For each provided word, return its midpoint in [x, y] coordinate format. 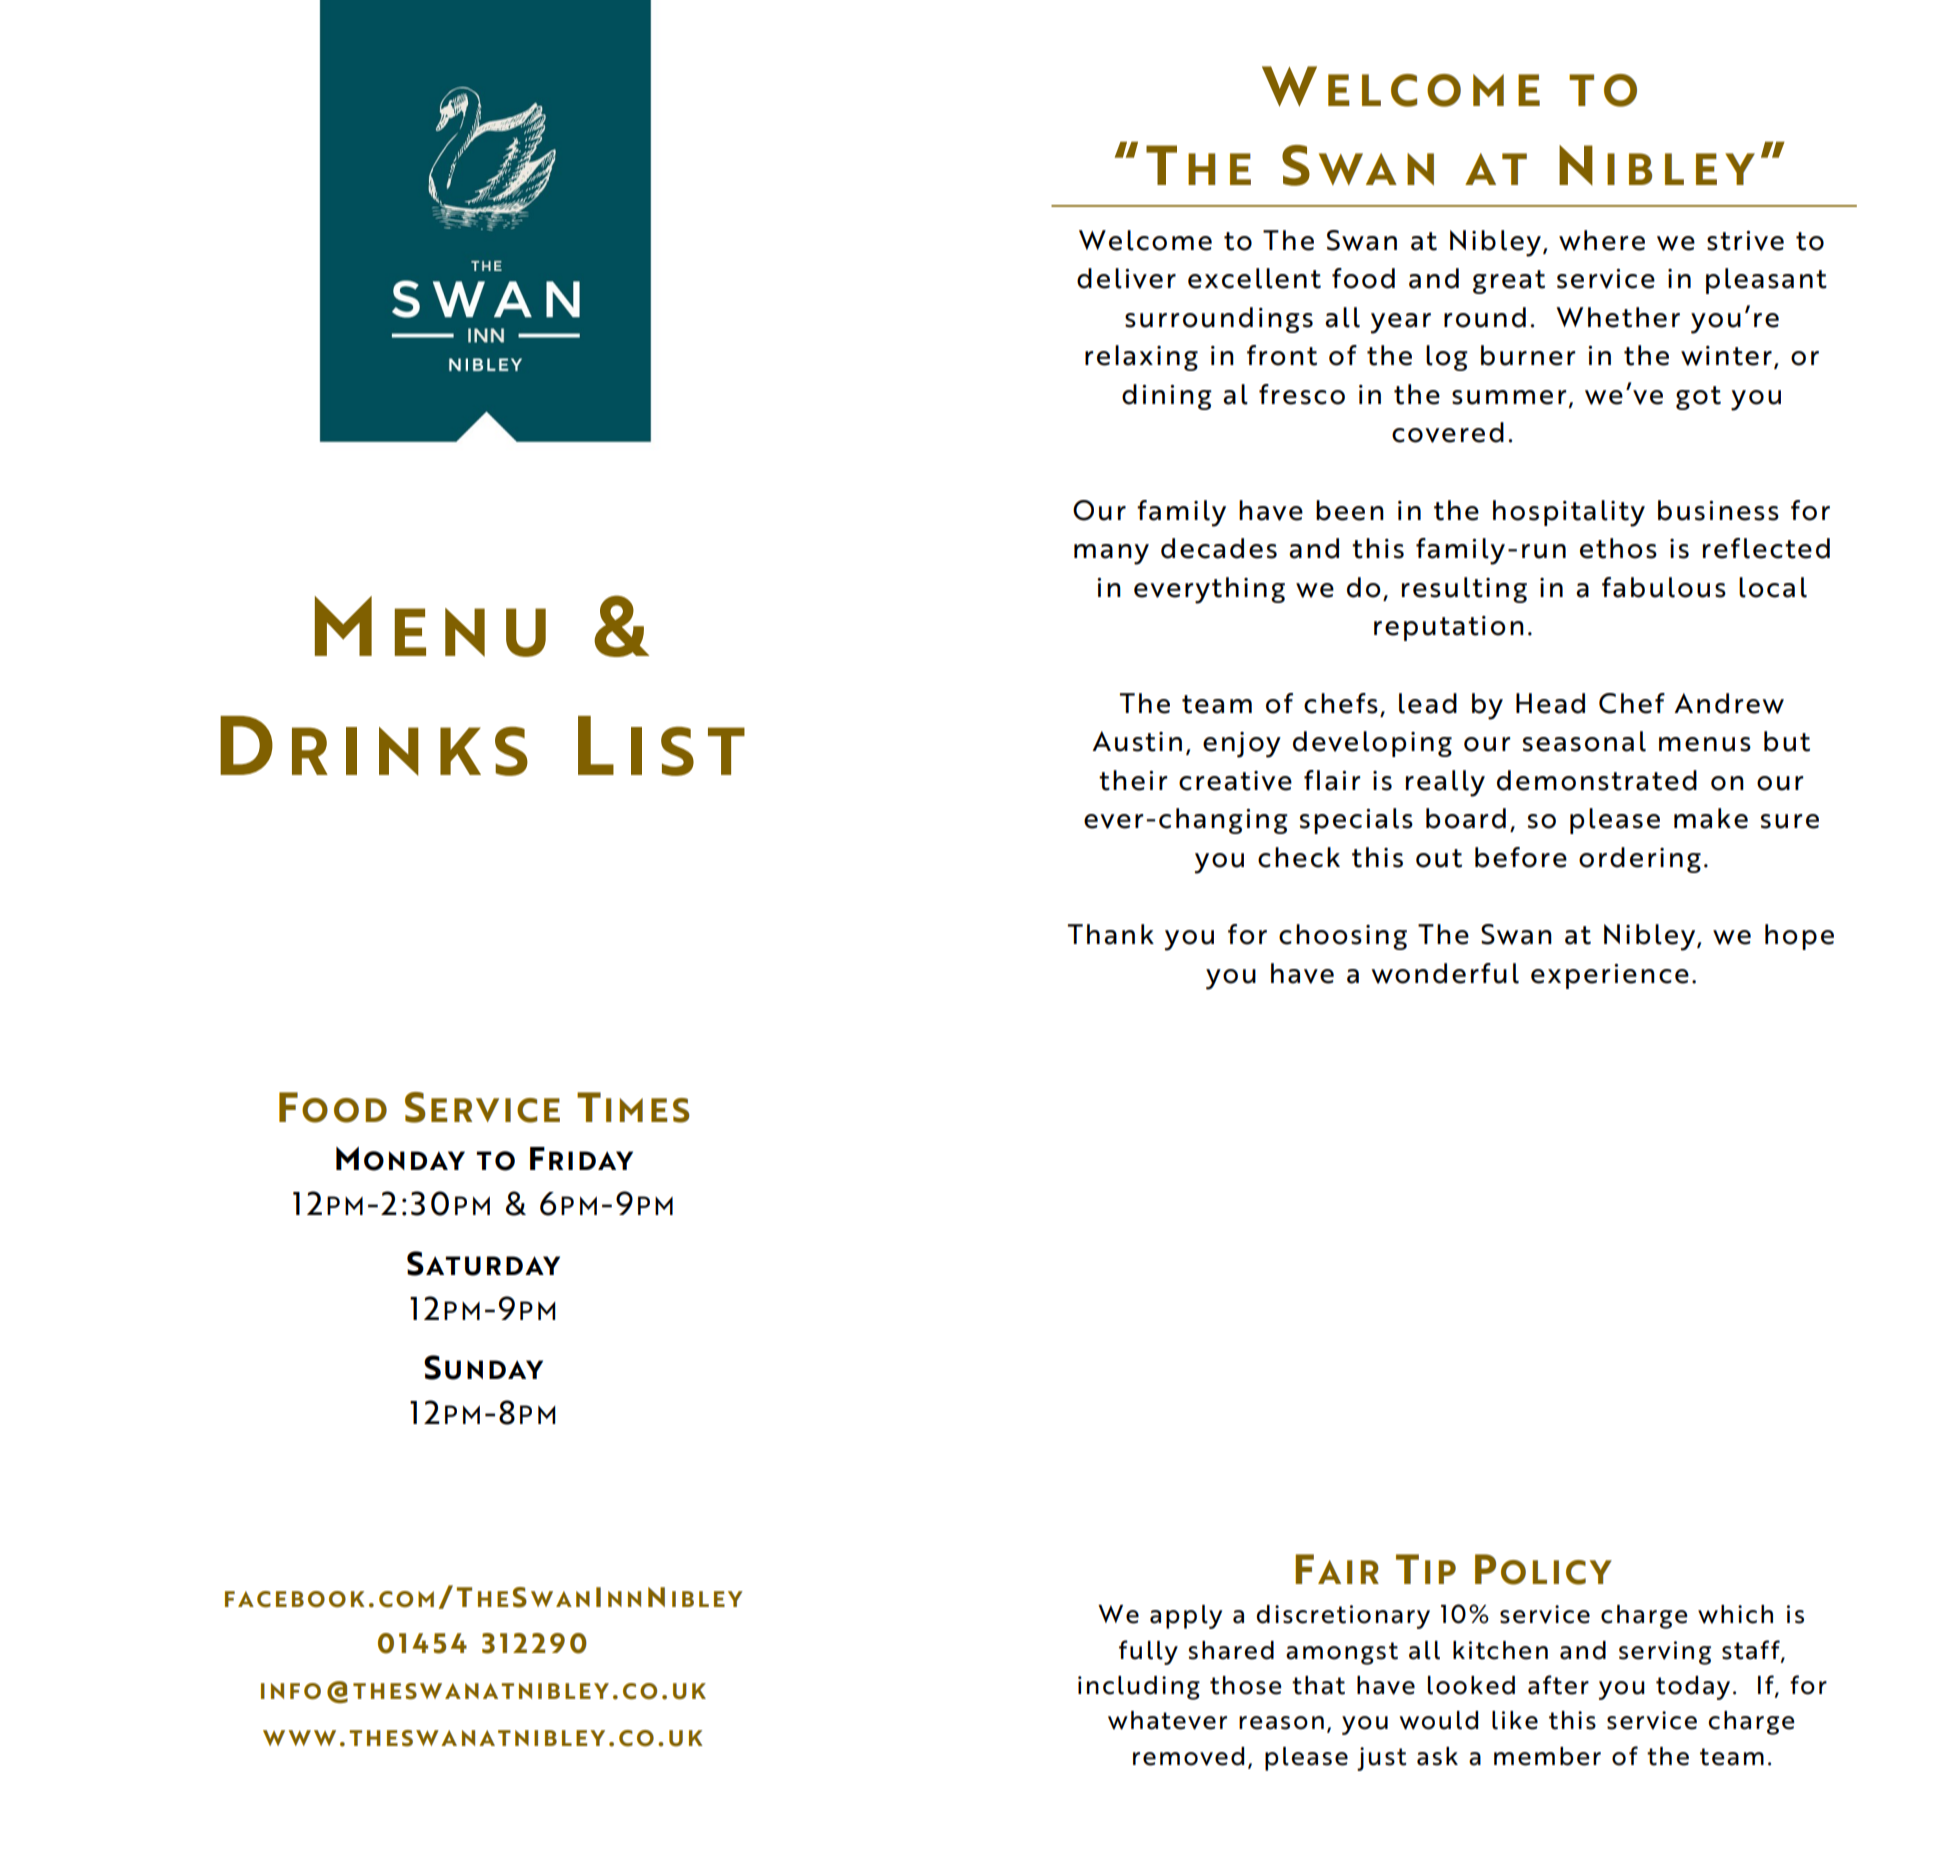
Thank [1111, 934]
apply [1186, 1617]
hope [1799, 937]
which [1735, 1614]
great [1509, 282]
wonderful [1445, 973]
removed [1188, 1756]
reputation [1449, 628]
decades [1219, 548]
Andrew [1729, 703]
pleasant [1766, 281]
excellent [1254, 278]
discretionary [1343, 1617]
